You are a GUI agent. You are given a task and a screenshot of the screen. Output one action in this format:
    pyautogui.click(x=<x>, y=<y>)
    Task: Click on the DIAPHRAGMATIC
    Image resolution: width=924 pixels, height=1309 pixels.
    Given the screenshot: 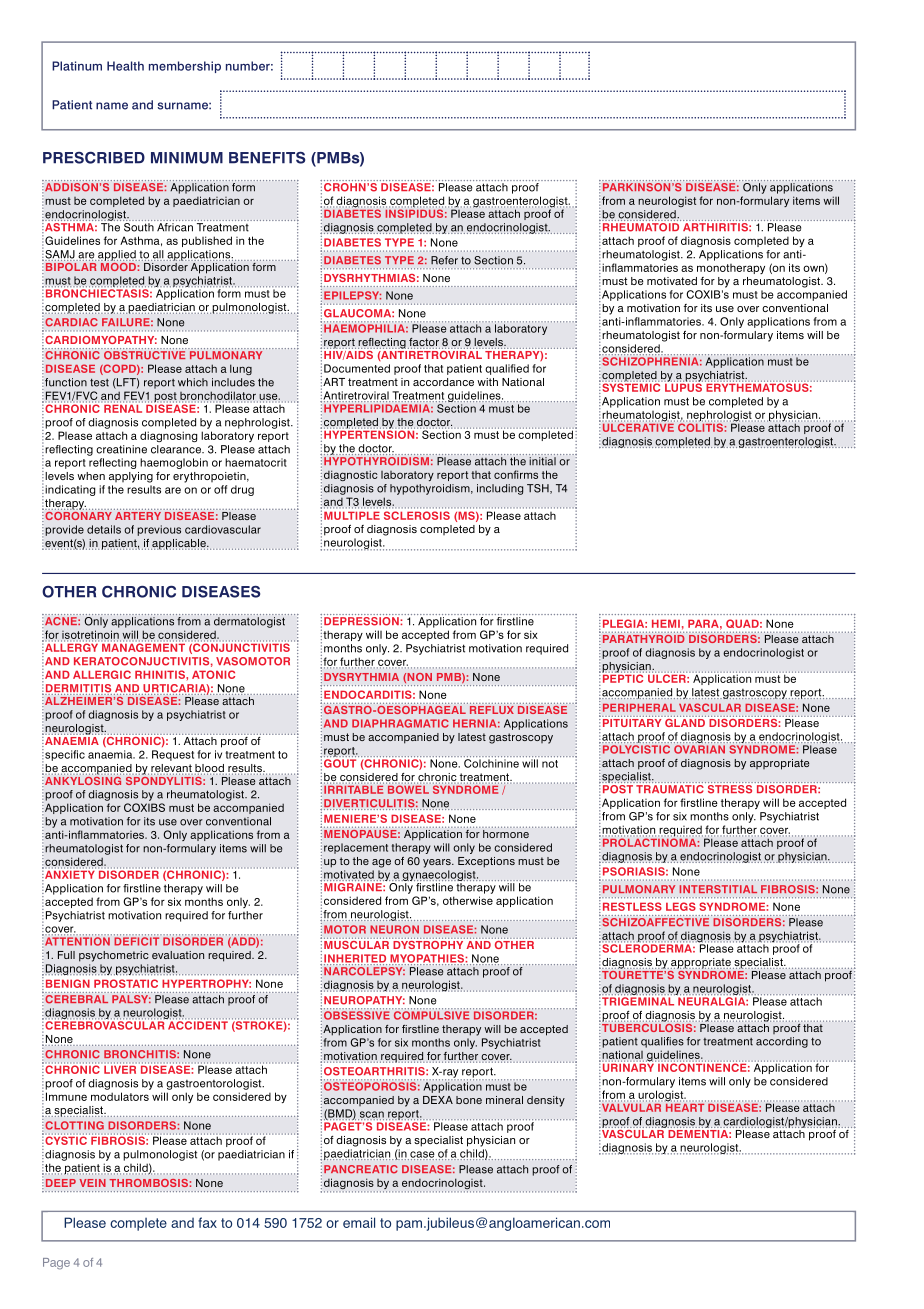 What is the action you would take?
    pyautogui.click(x=400, y=723)
